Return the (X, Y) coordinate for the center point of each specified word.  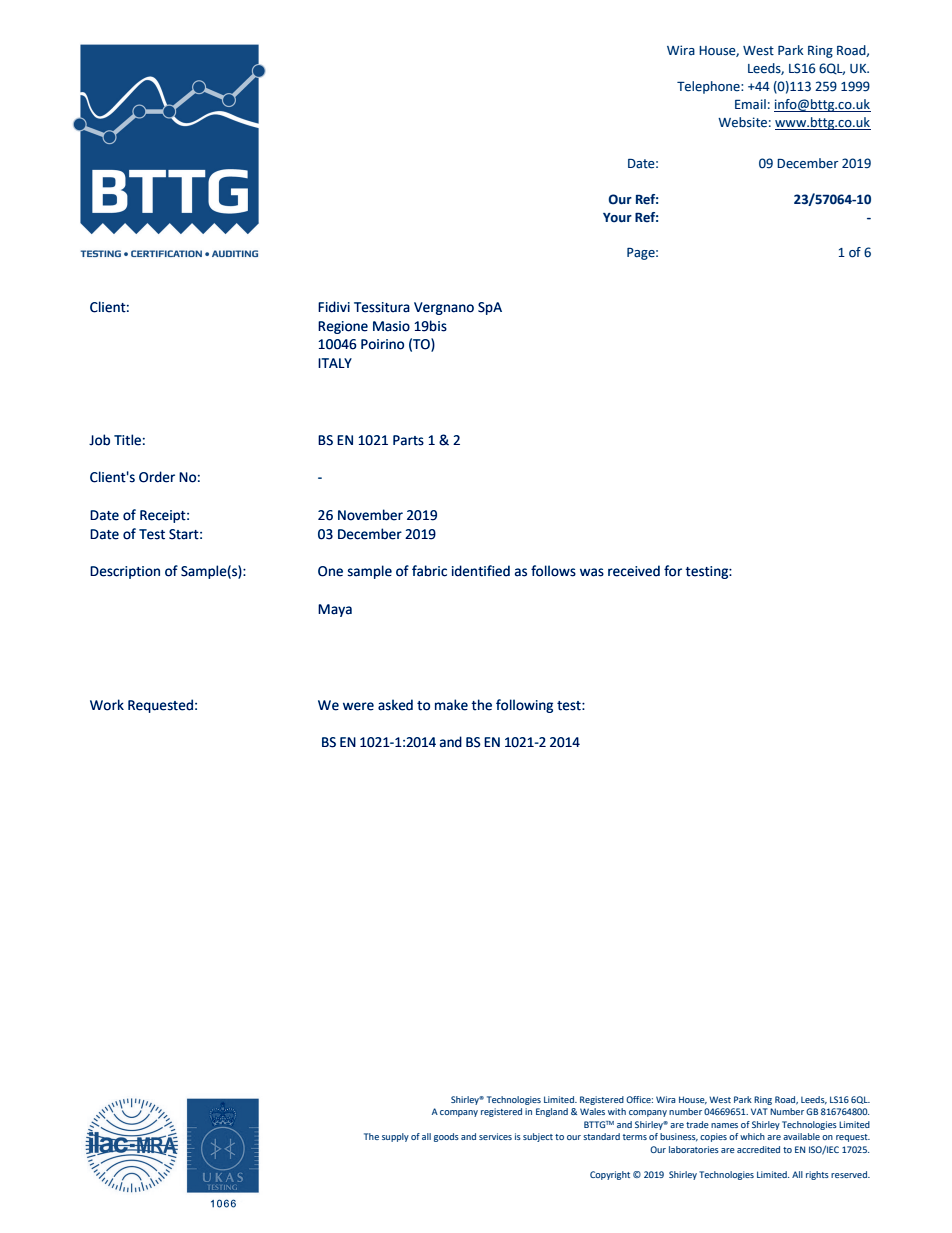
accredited (758, 1149)
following (524, 706)
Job (99, 440)
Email (750, 104)
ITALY (335, 363)
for (673, 571)
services (495, 1136)
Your (617, 218)
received (634, 571)
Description (125, 572)
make (451, 705)
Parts (408, 440)
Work (107, 705)
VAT (759, 1111)
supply (395, 1137)
